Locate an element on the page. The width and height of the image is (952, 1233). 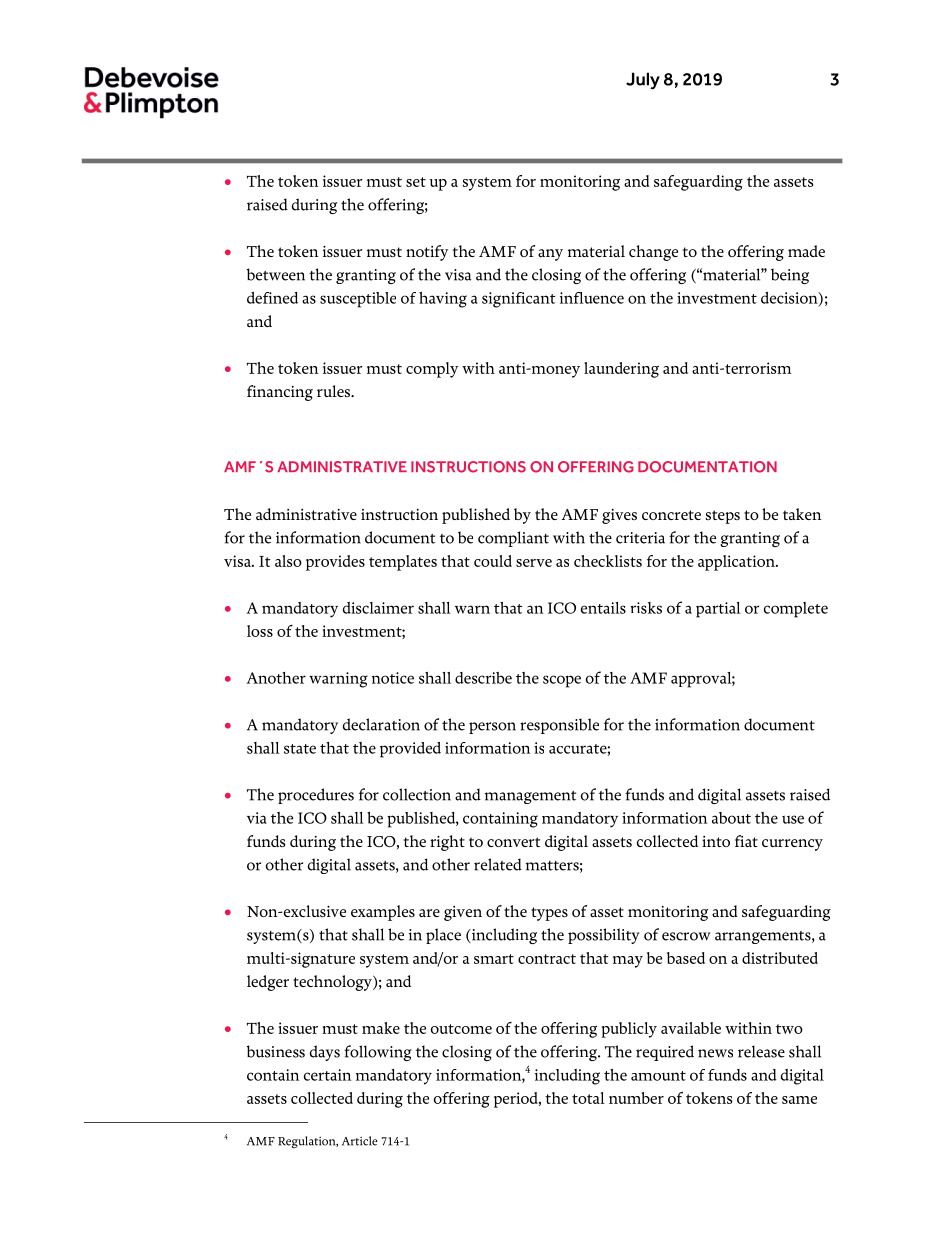
partial is located at coordinates (718, 610).
